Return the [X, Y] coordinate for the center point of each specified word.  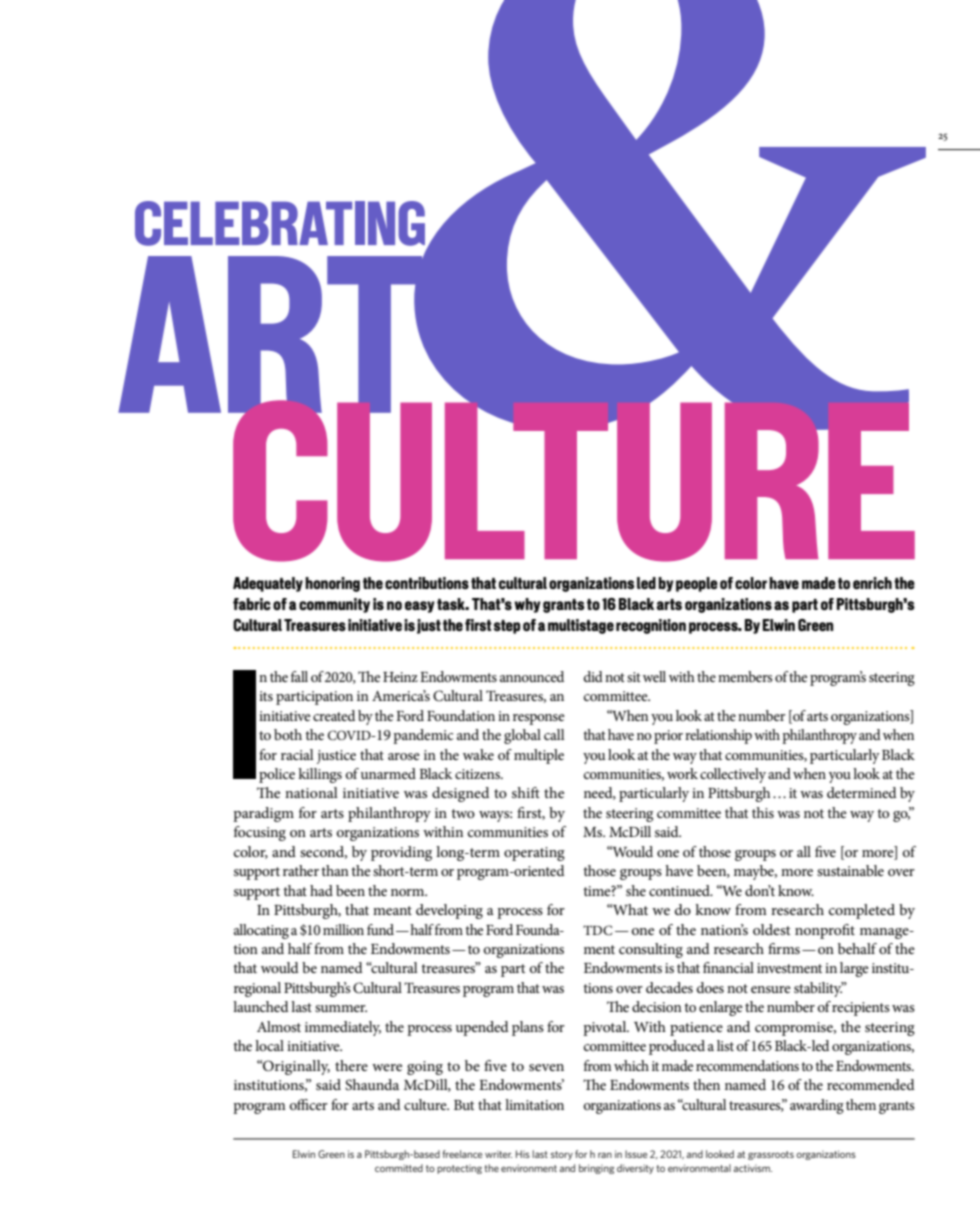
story [562, 1155]
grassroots [771, 1155]
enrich [872, 583]
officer [309, 1104]
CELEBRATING [280, 223]
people [697, 584]
